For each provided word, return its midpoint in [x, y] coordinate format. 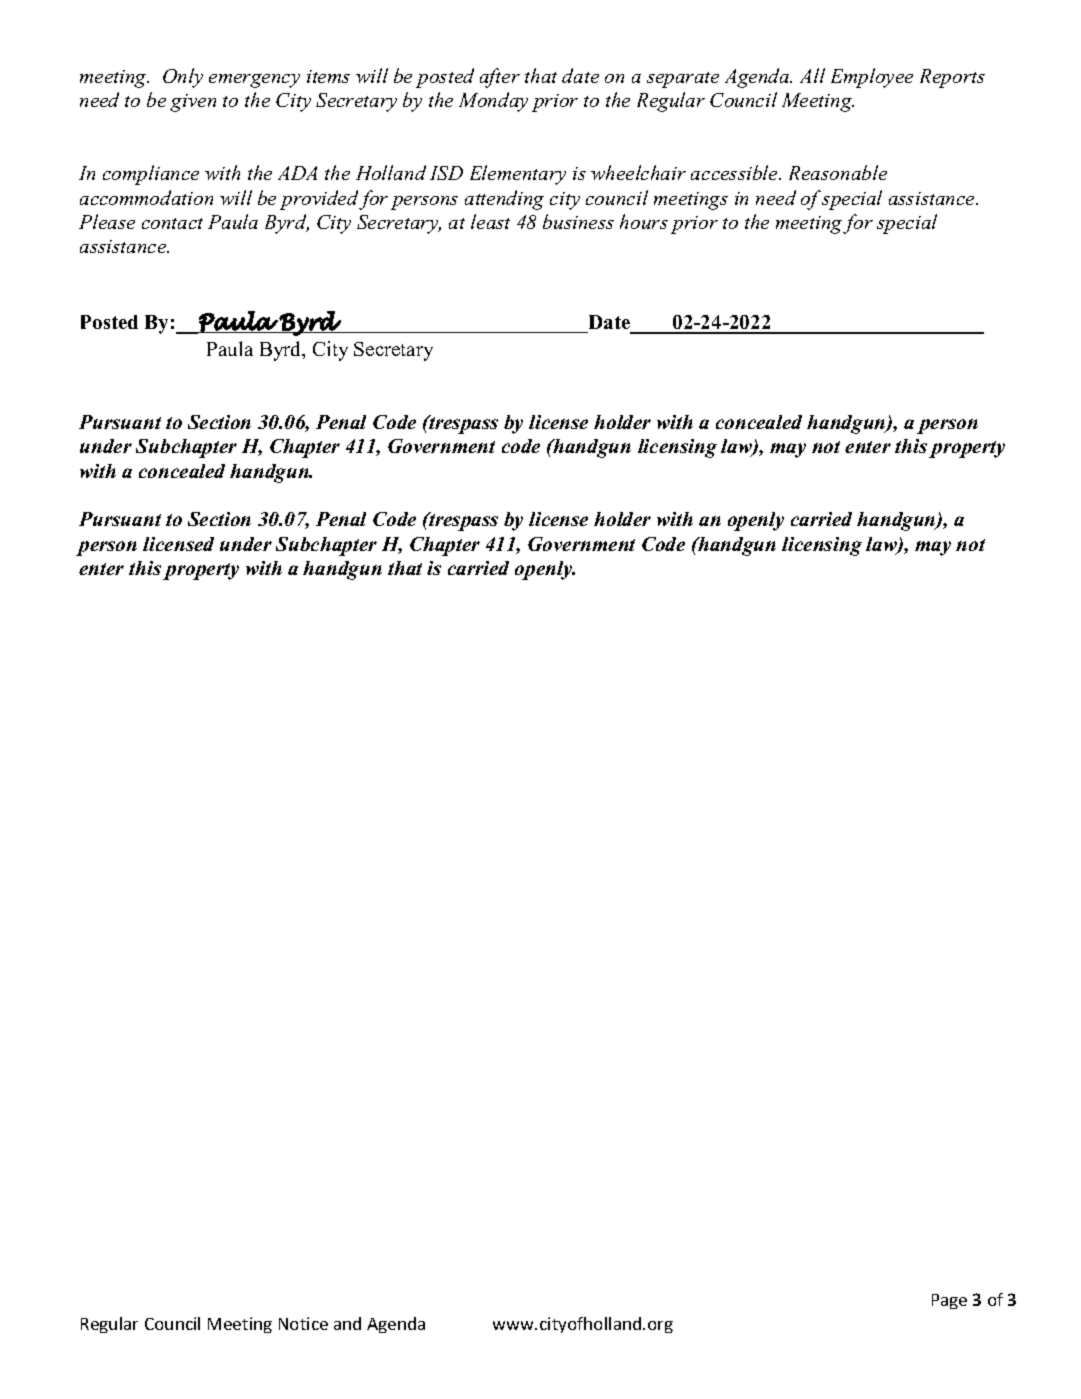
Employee [872, 78]
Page [949, 1301]
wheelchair [638, 172]
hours [644, 221]
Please [107, 221]
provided [320, 200]
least [490, 221]
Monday [493, 102]
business [578, 221]
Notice [303, 1323]
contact [172, 223]
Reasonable [838, 172]
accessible [735, 172]
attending [504, 200]
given [193, 103]
